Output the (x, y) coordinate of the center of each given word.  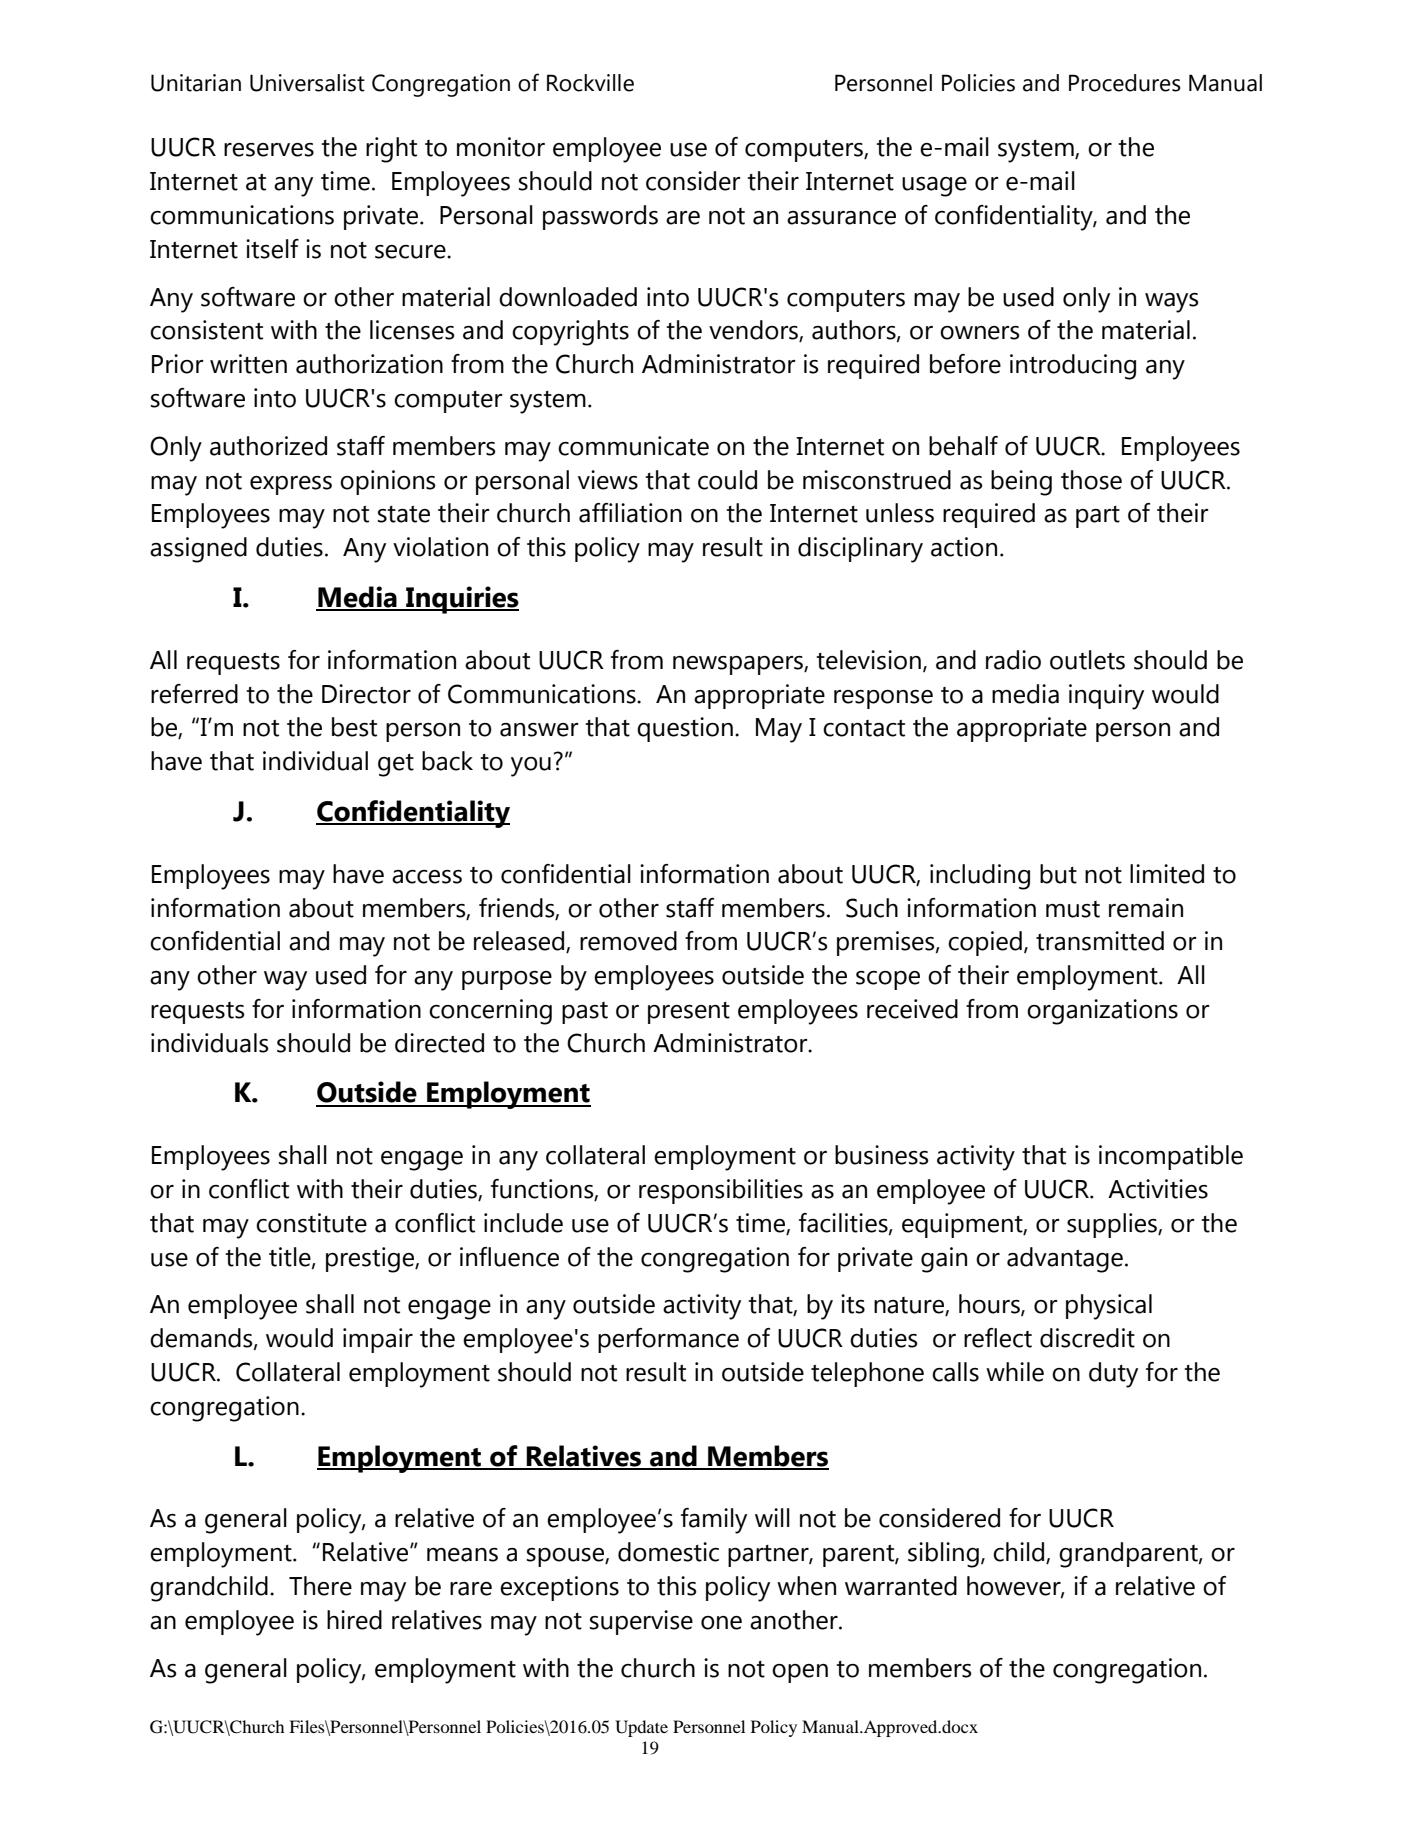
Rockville (590, 83)
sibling (943, 1555)
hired (354, 1620)
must (1073, 909)
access (427, 877)
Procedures (1125, 83)
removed (628, 941)
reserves (269, 150)
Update (641, 1728)
